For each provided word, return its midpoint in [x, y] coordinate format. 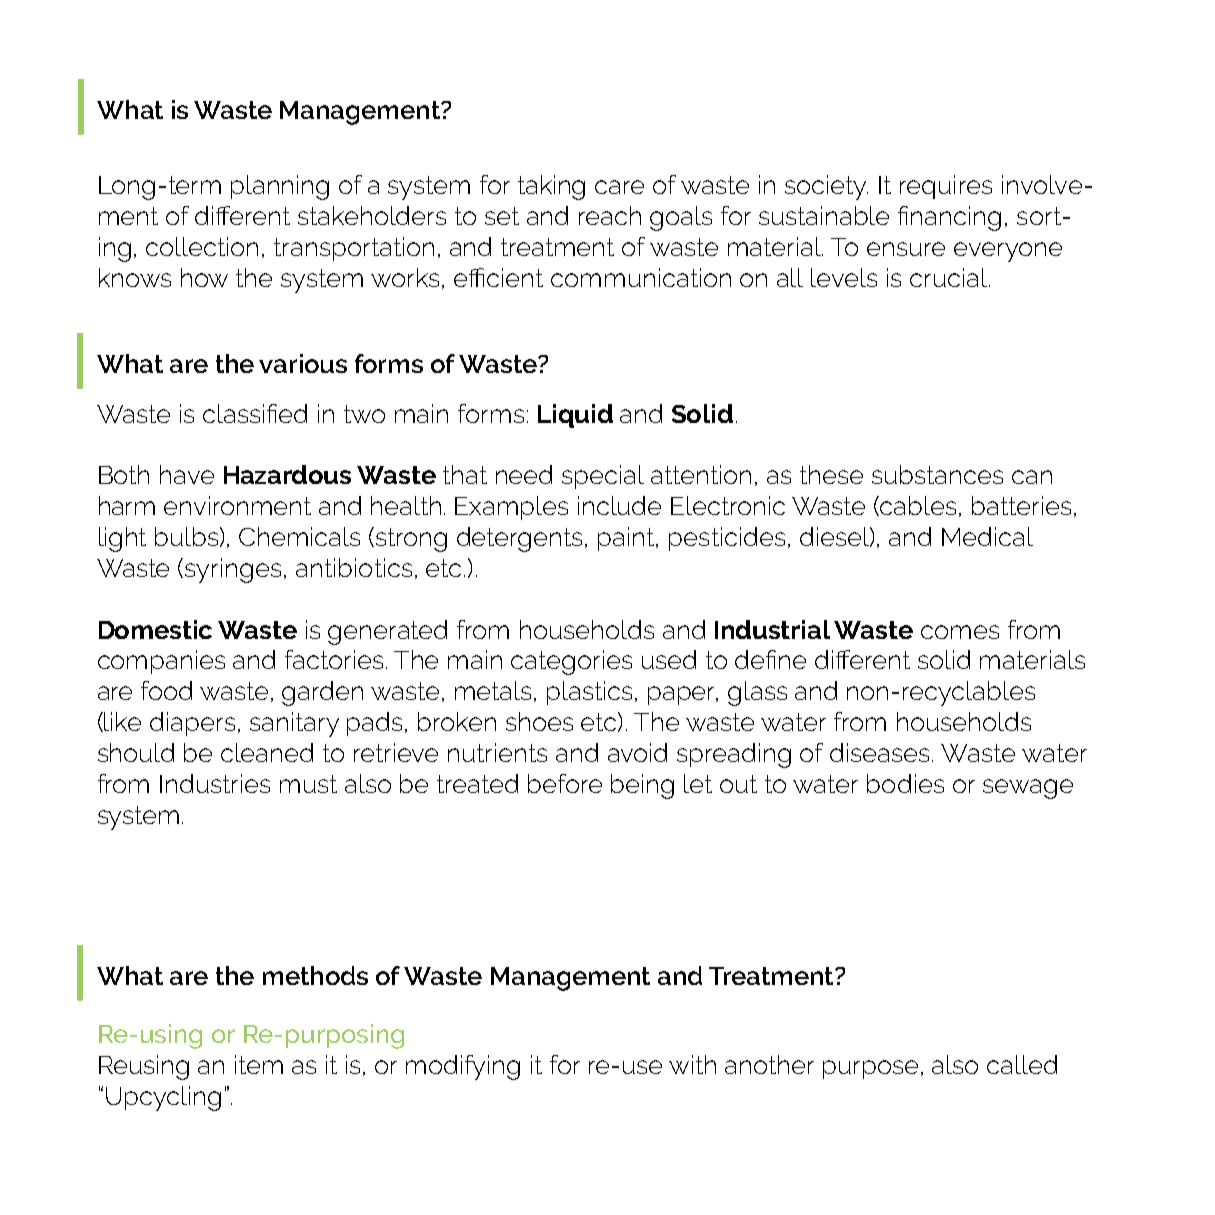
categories [571, 662]
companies [161, 662]
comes [960, 632]
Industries [215, 783]
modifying [463, 1067]
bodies [905, 783]
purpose [870, 1069]
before [565, 783]
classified [255, 413]
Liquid [575, 416]
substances [937, 474]
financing [949, 218]
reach [610, 215]
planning [280, 187]
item [259, 1064]
